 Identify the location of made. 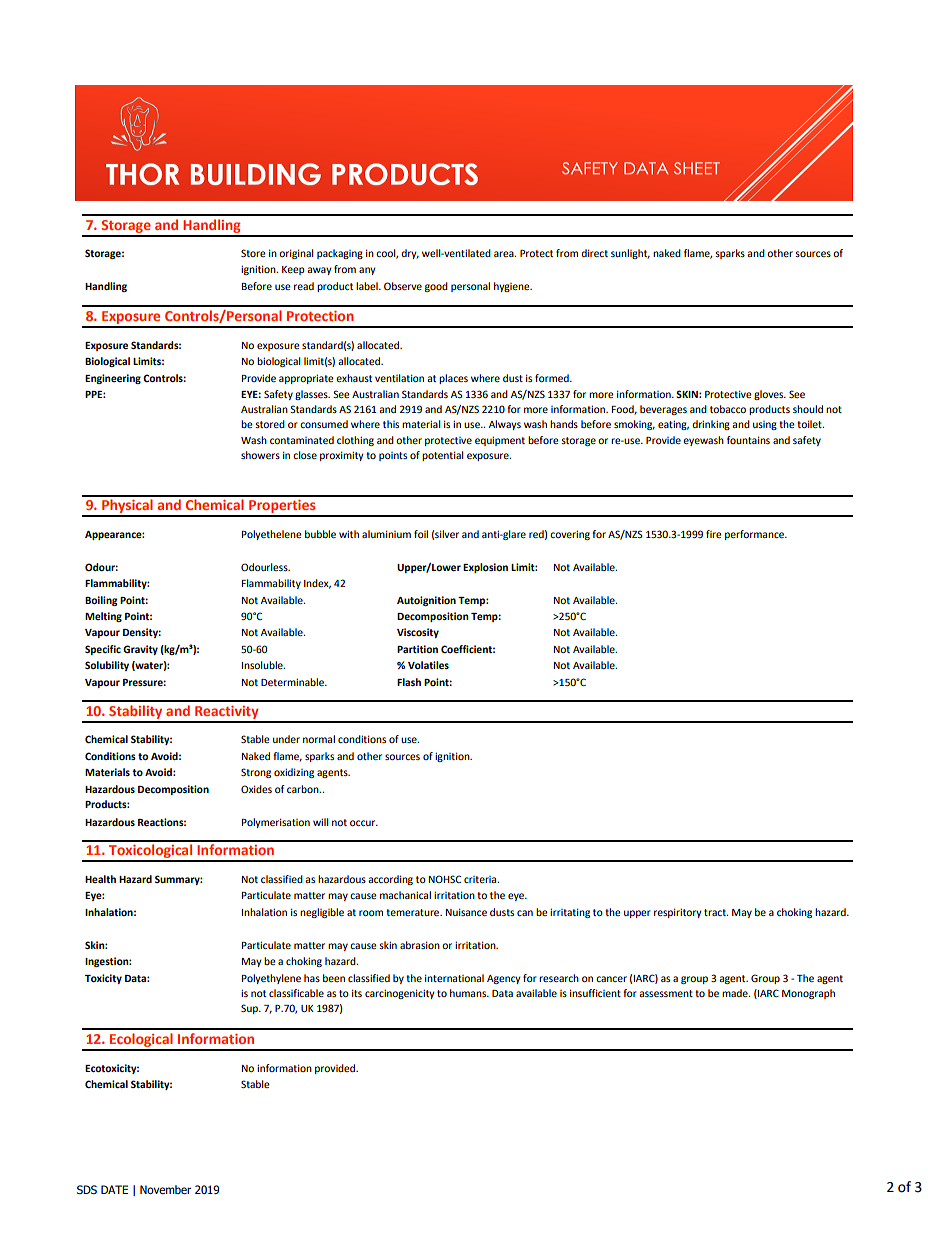
(736, 993).
